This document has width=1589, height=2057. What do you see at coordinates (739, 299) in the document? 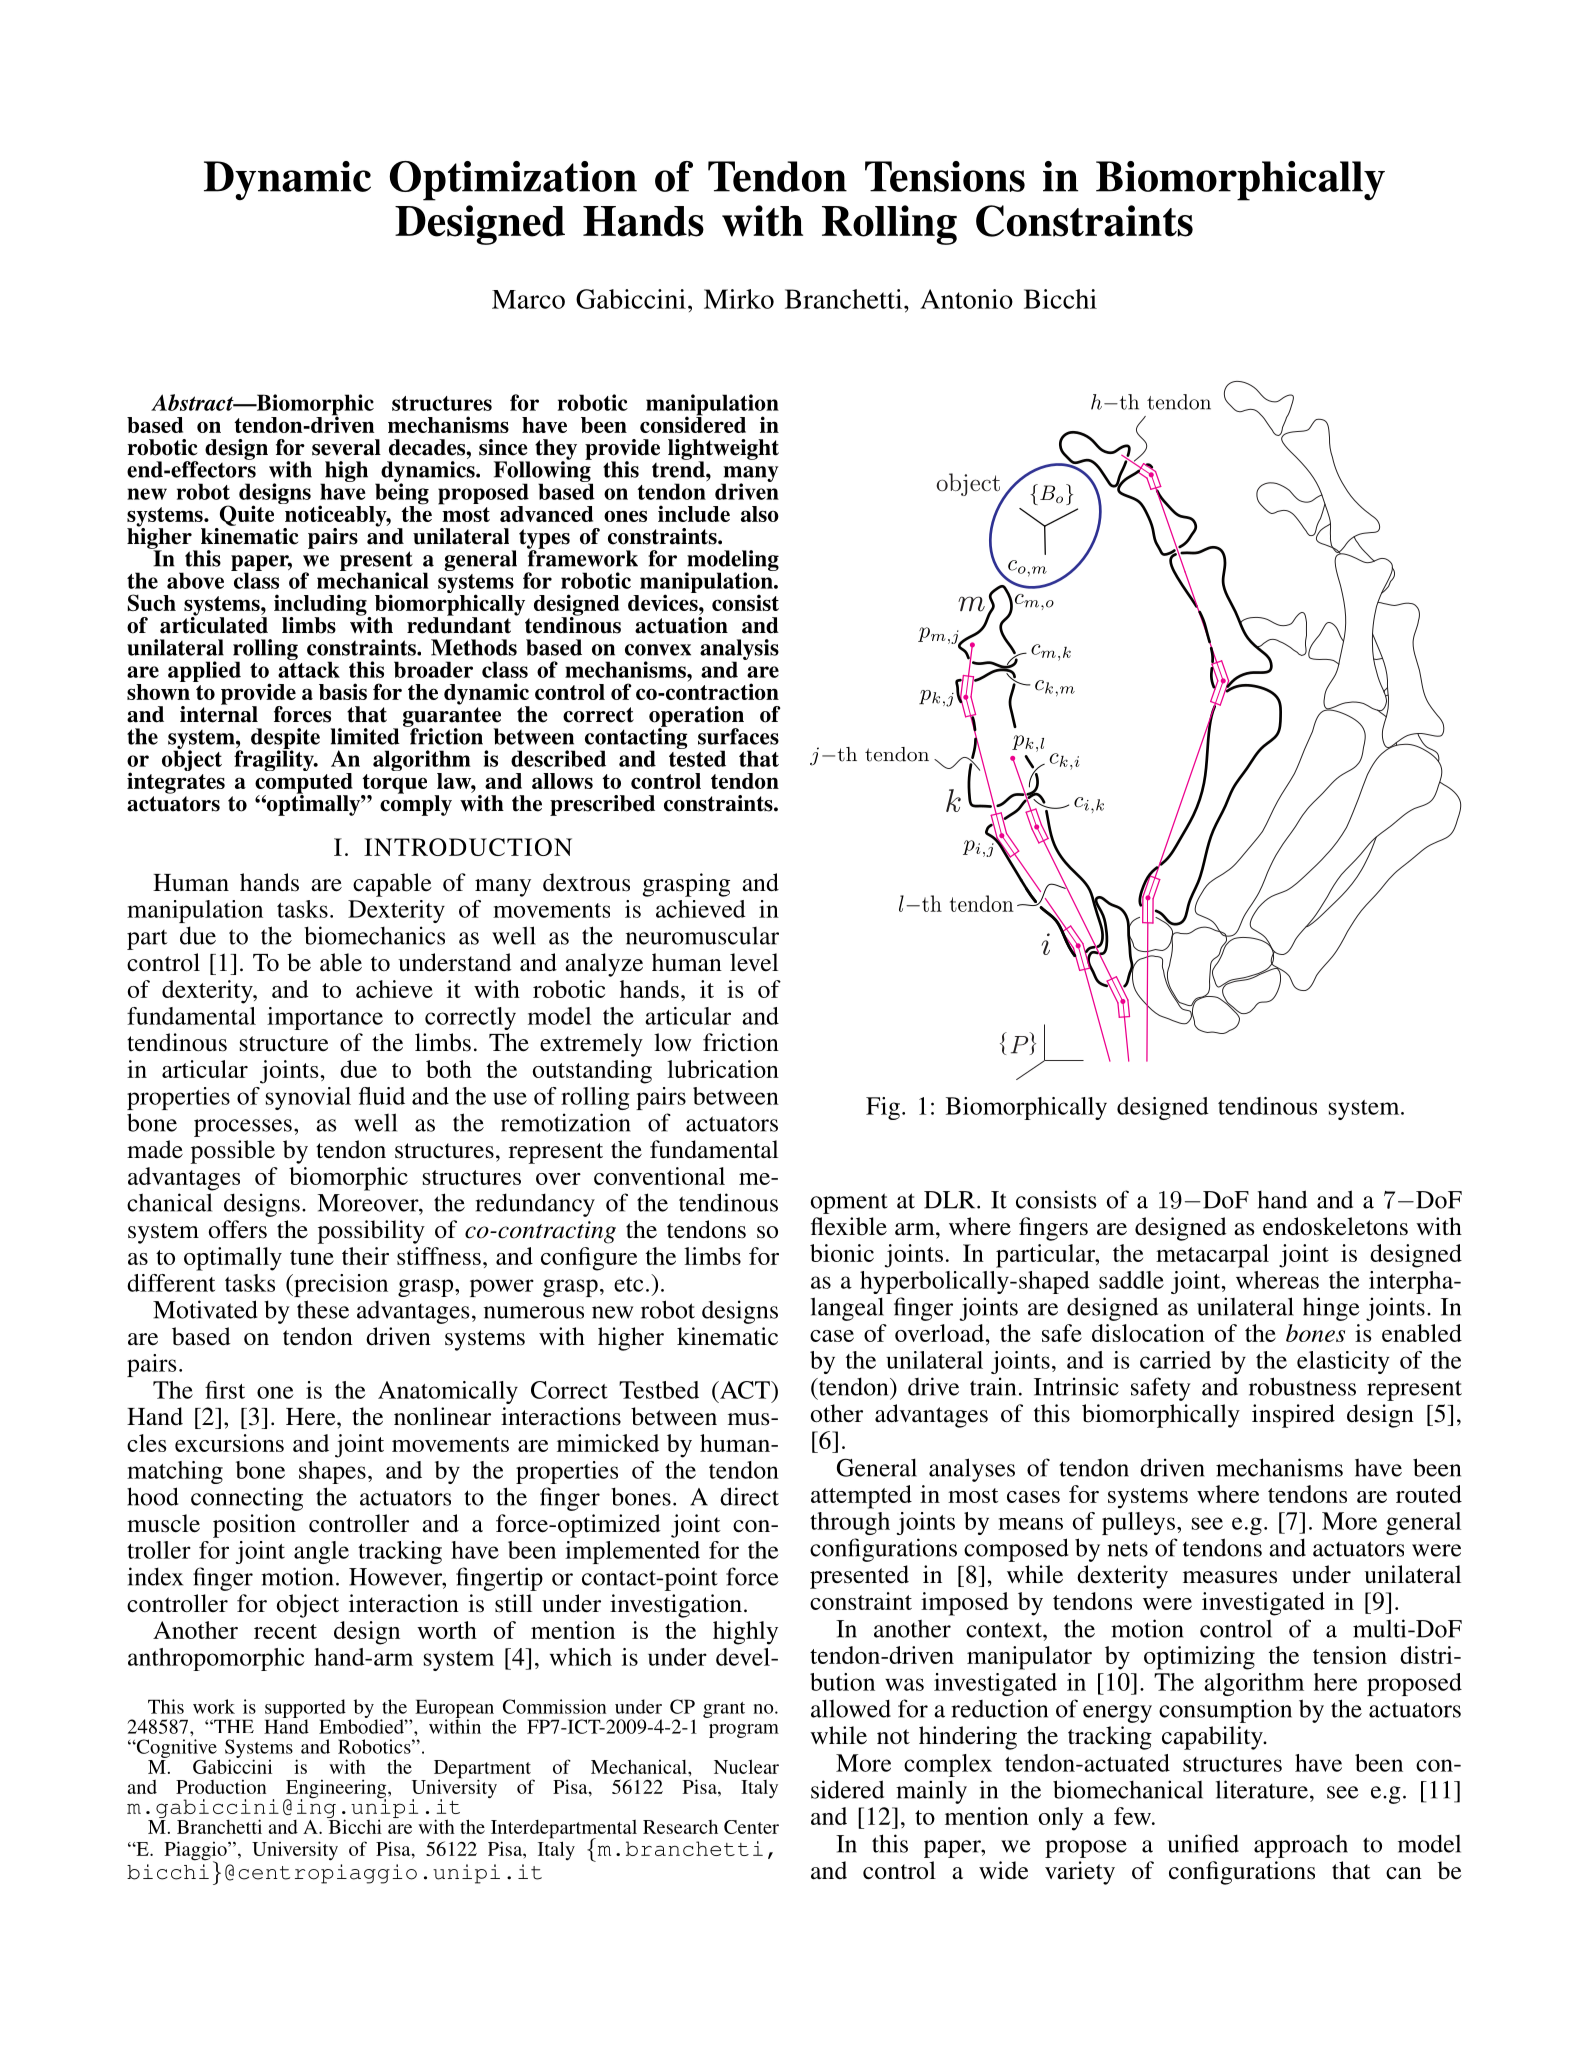
I see `Mirko` at bounding box center [739, 299].
